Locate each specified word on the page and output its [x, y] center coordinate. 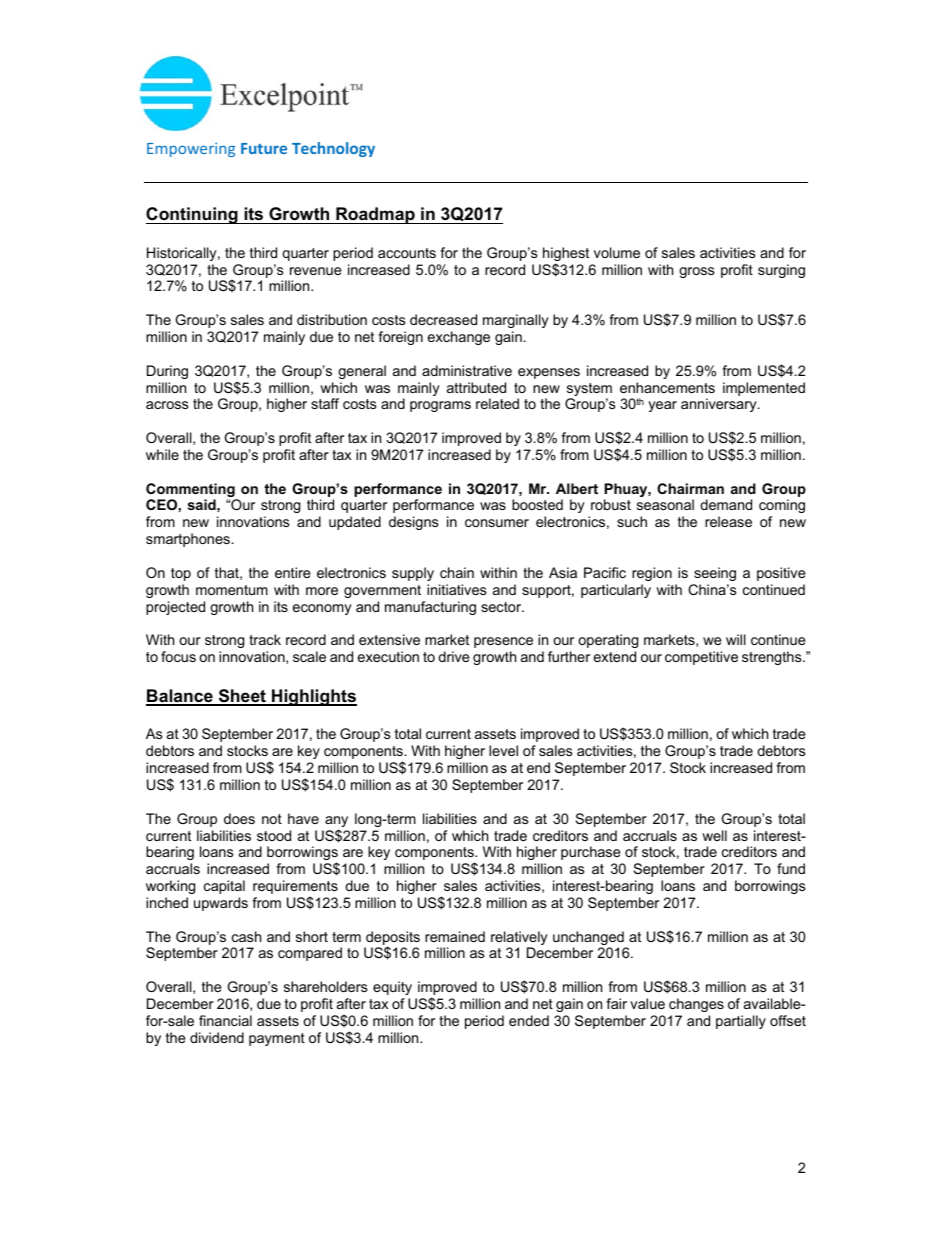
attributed [476, 387]
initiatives [457, 589]
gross [697, 272]
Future [264, 148]
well [714, 835]
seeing [715, 574]
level [503, 750]
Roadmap [375, 215]
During [167, 372]
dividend [217, 1037]
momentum [232, 590]
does [239, 818]
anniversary [720, 405]
